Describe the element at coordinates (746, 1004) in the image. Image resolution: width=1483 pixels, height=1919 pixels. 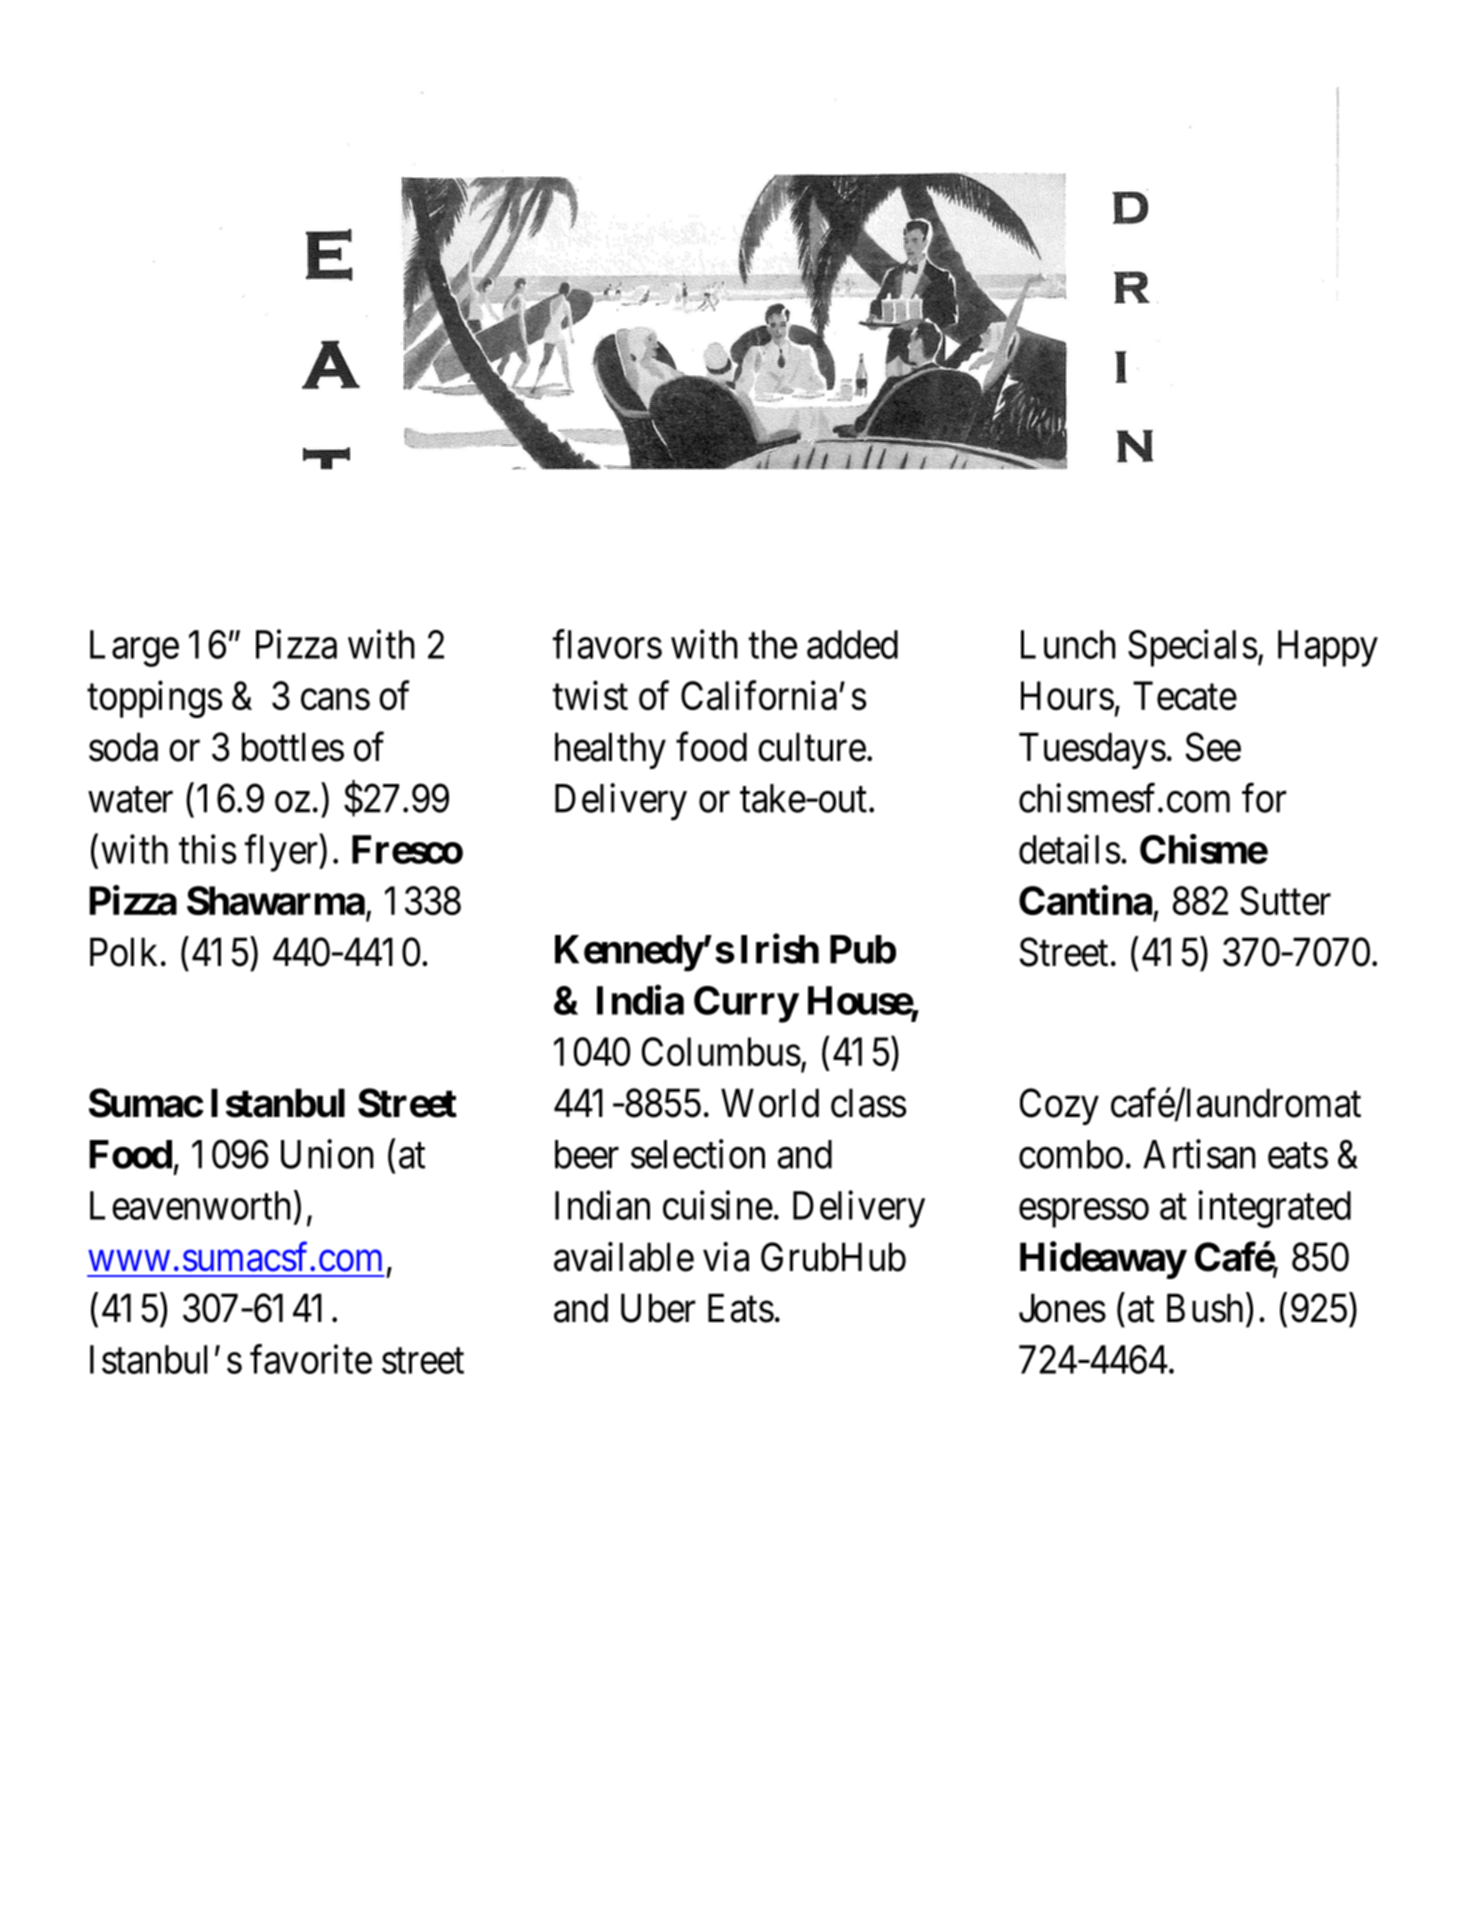
I see `Curry` at that location.
